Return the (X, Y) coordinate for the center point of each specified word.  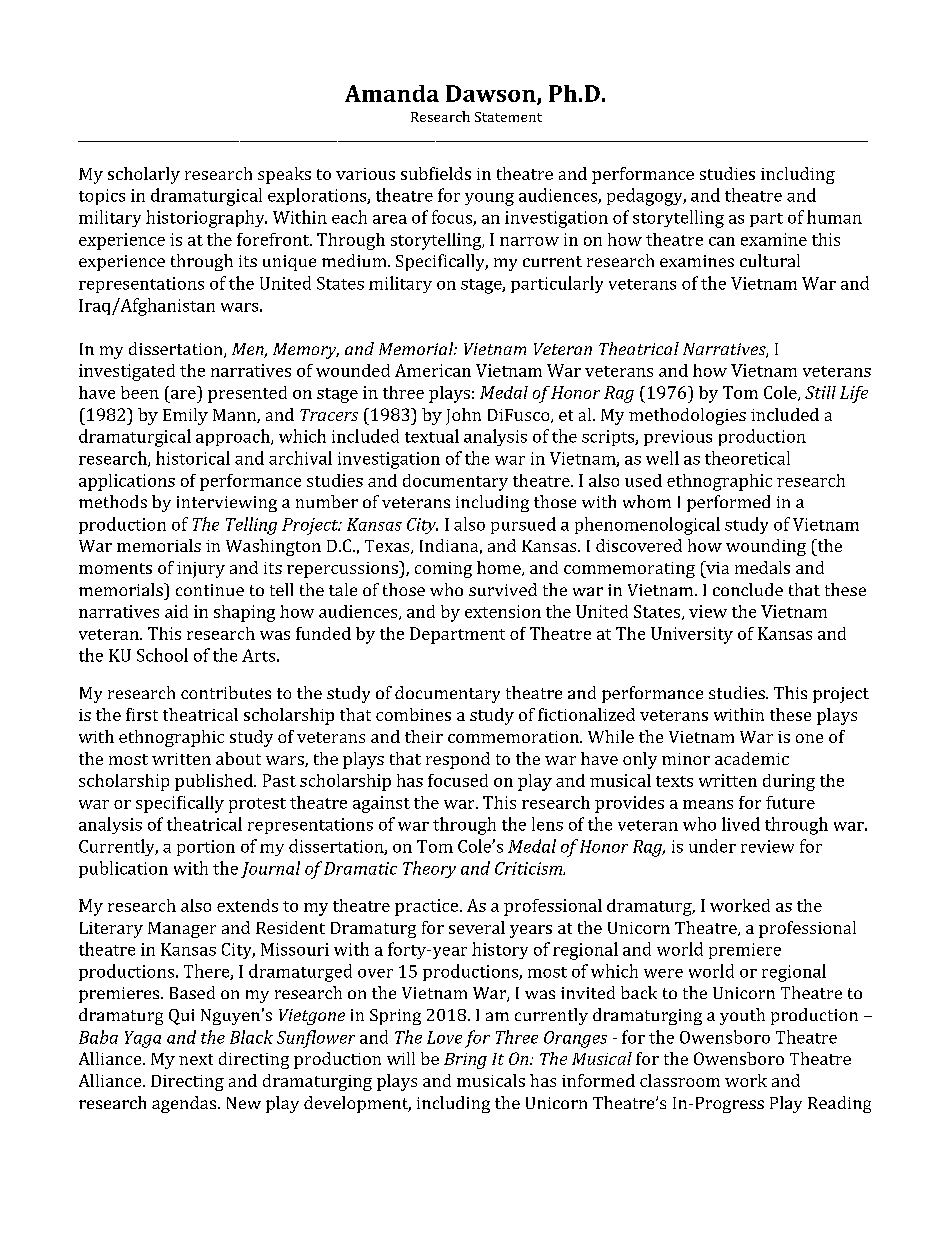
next (196, 1059)
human (834, 217)
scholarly (144, 175)
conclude (748, 589)
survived (503, 589)
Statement (508, 117)
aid (176, 611)
